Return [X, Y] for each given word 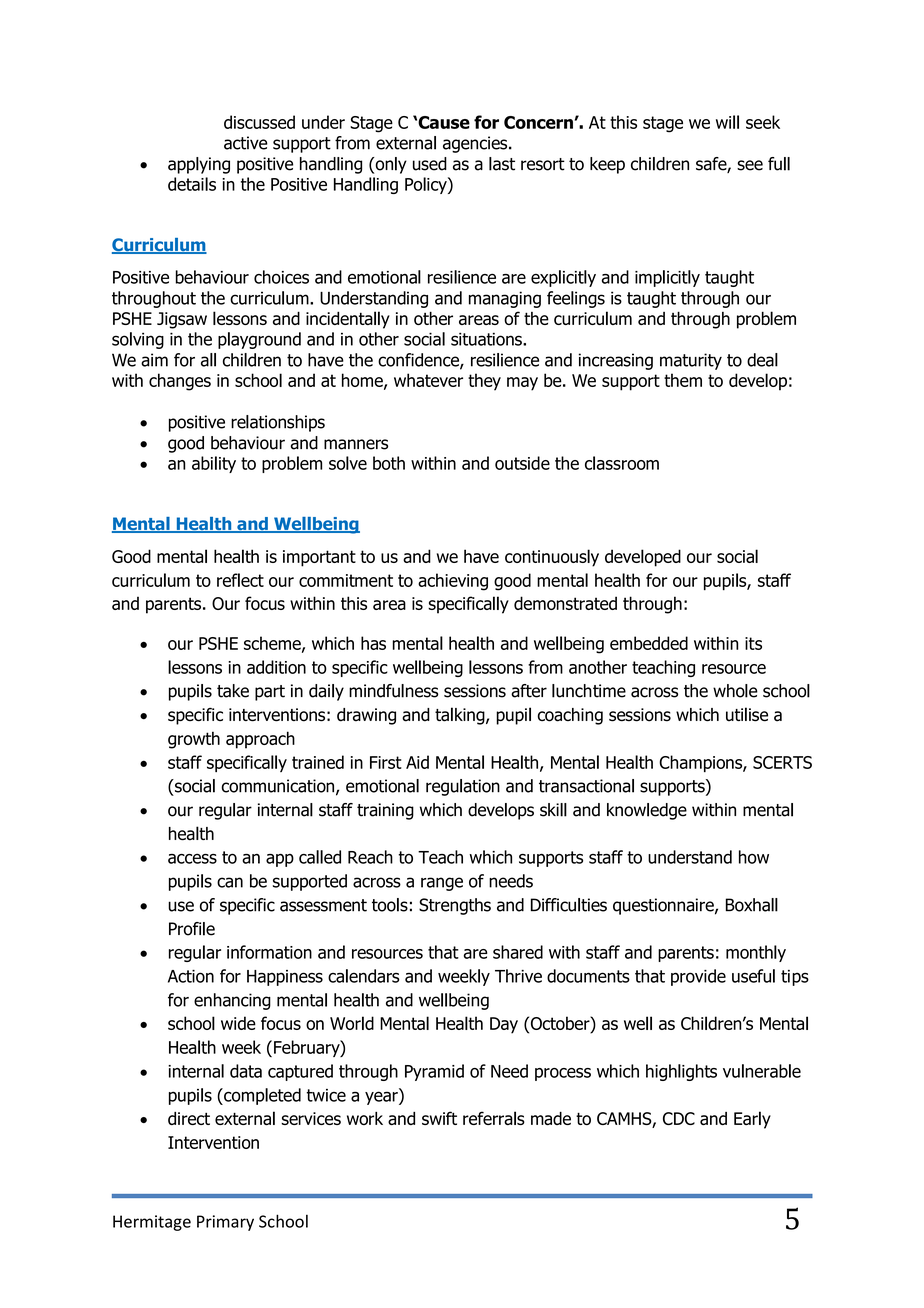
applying [199, 165]
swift [439, 1118]
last [502, 164]
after [529, 691]
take [233, 691]
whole [735, 691]
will [727, 122]
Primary [225, 1223]
